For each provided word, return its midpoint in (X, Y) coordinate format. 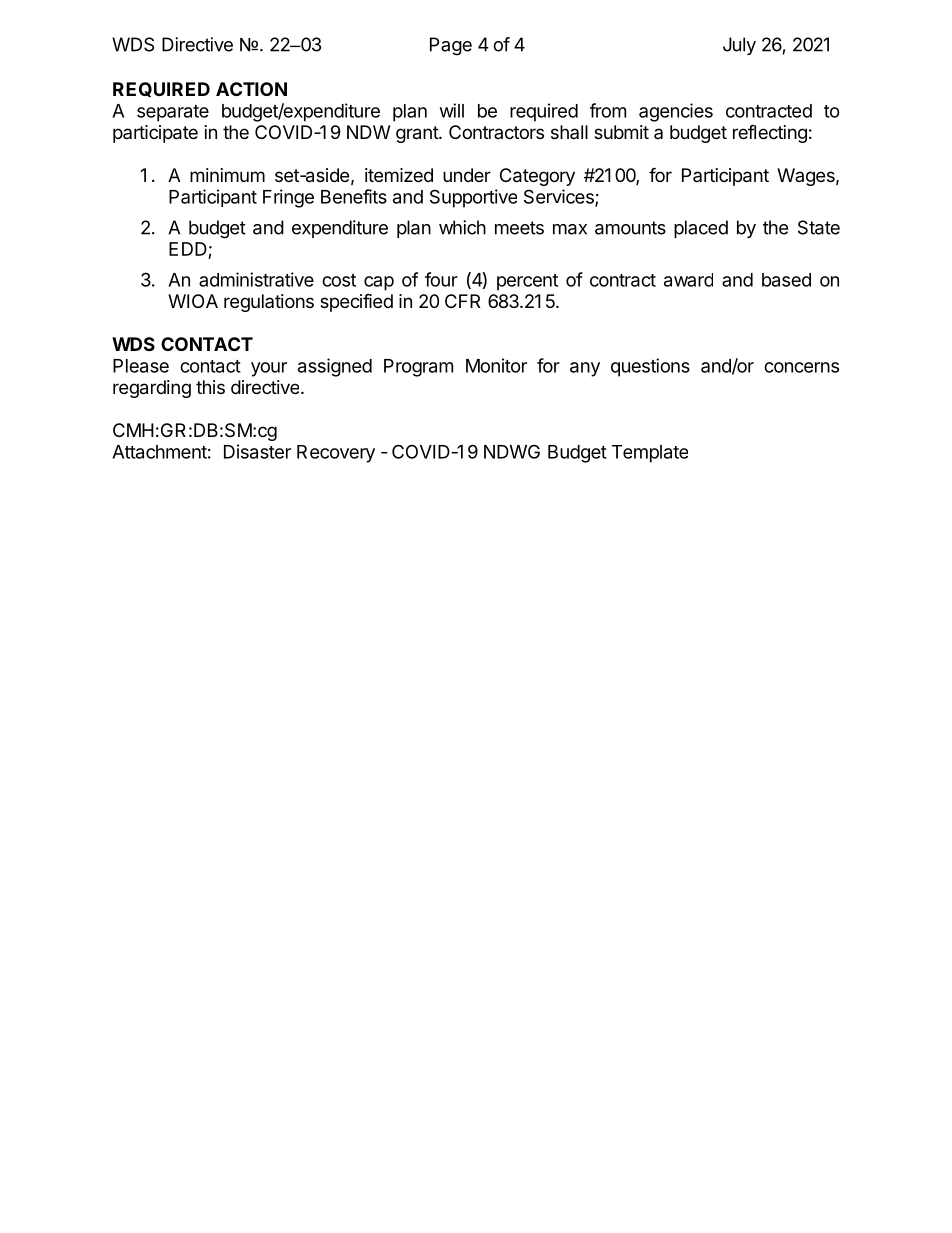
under (467, 175)
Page (451, 46)
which (462, 227)
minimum (227, 175)
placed (701, 229)
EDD (188, 249)
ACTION (251, 89)
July (739, 46)
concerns (801, 367)
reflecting (770, 134)
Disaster (257, 451)
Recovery (336, 454)
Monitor (496, 365)
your (269, 369)
